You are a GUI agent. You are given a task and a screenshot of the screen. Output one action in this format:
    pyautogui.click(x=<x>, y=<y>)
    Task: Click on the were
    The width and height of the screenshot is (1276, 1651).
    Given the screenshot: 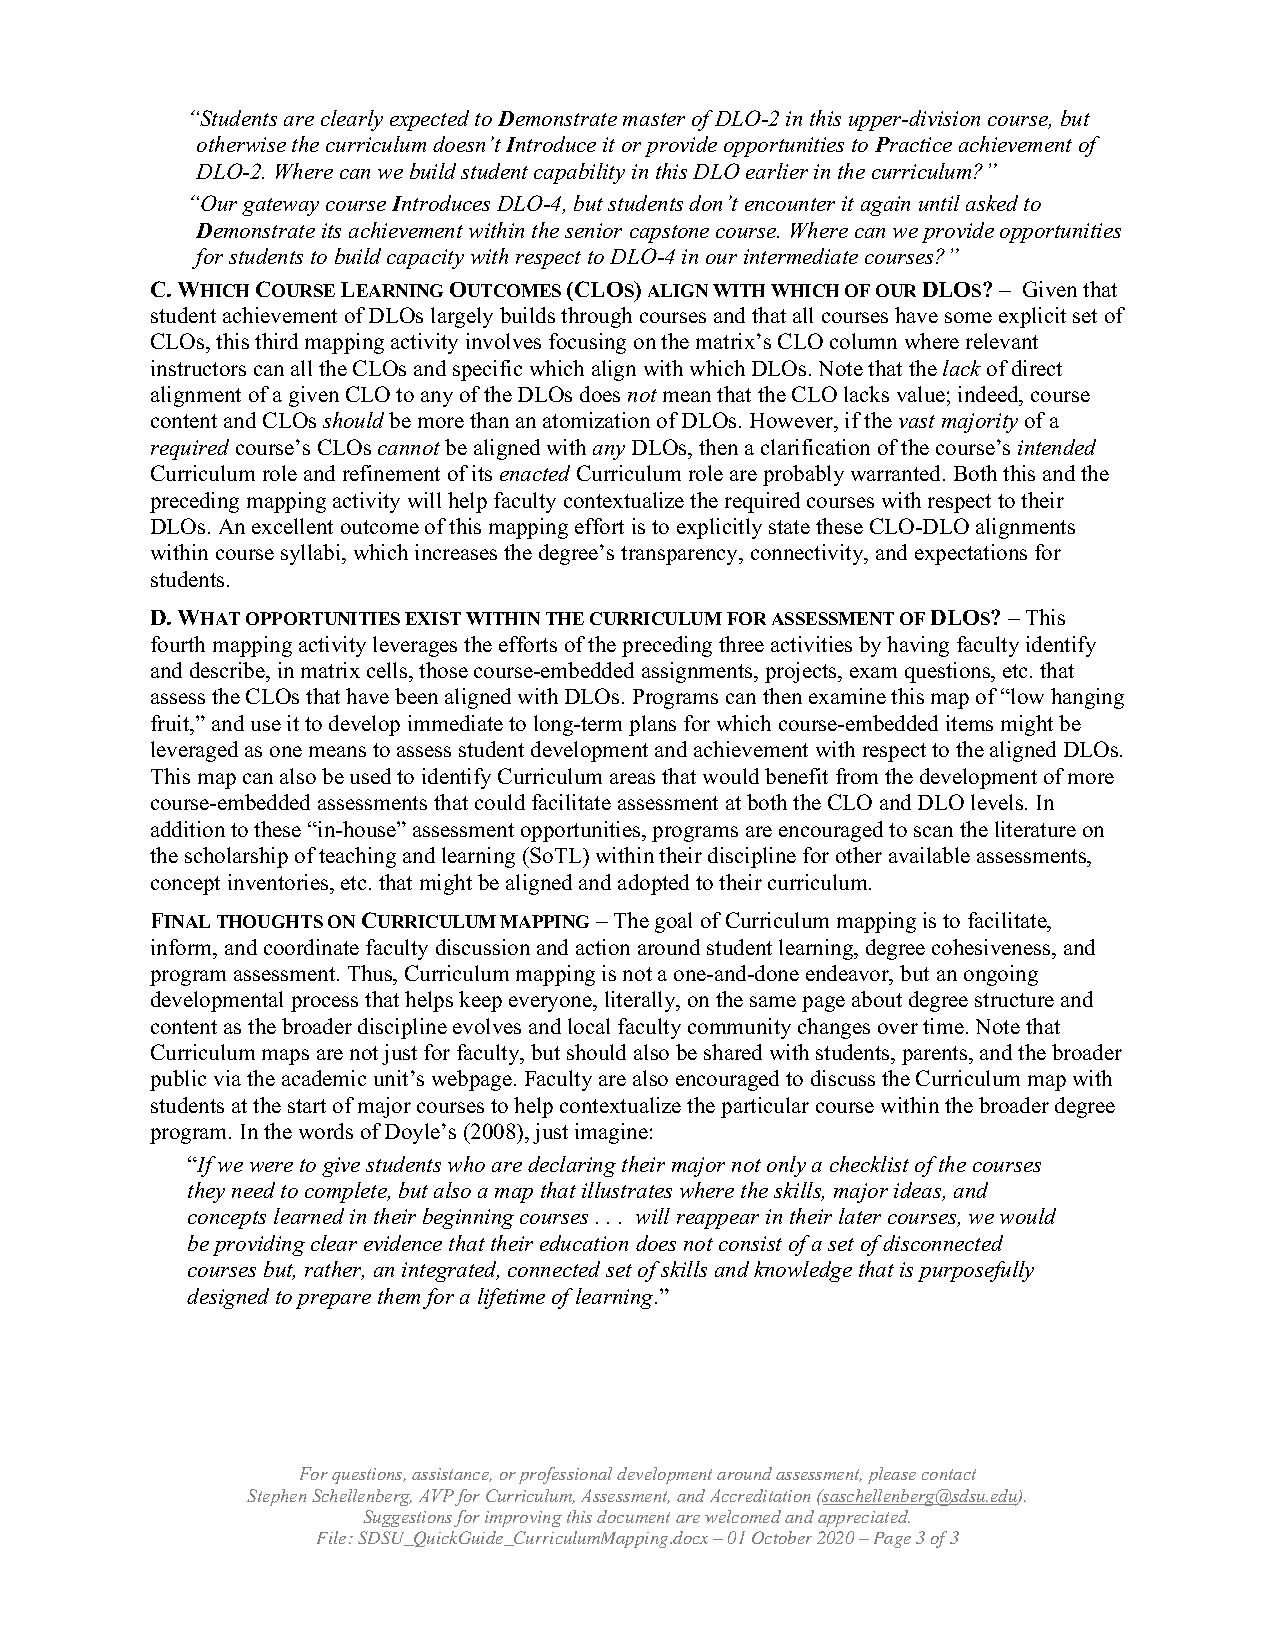 What is the action you would take?
    pyautogui.click(x=271, y=1167)
